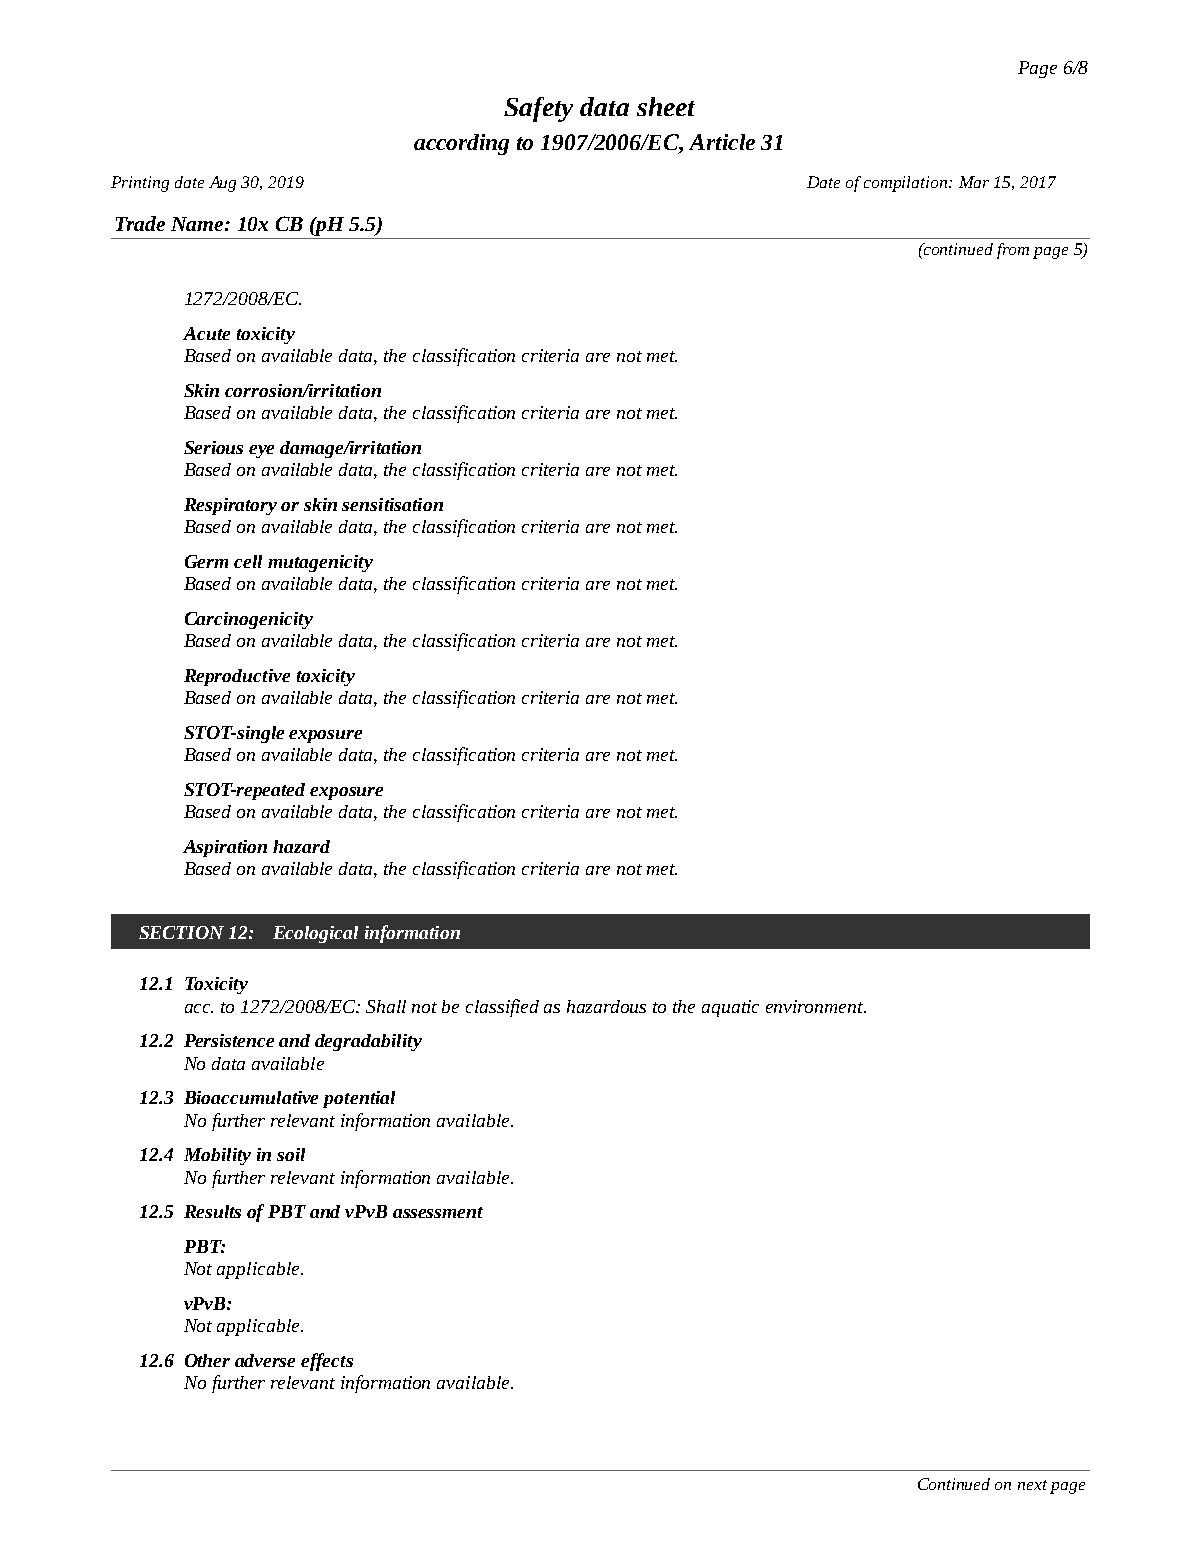 The image size is (1201, 1554). I want to click on Safety, so click(538, 109).
